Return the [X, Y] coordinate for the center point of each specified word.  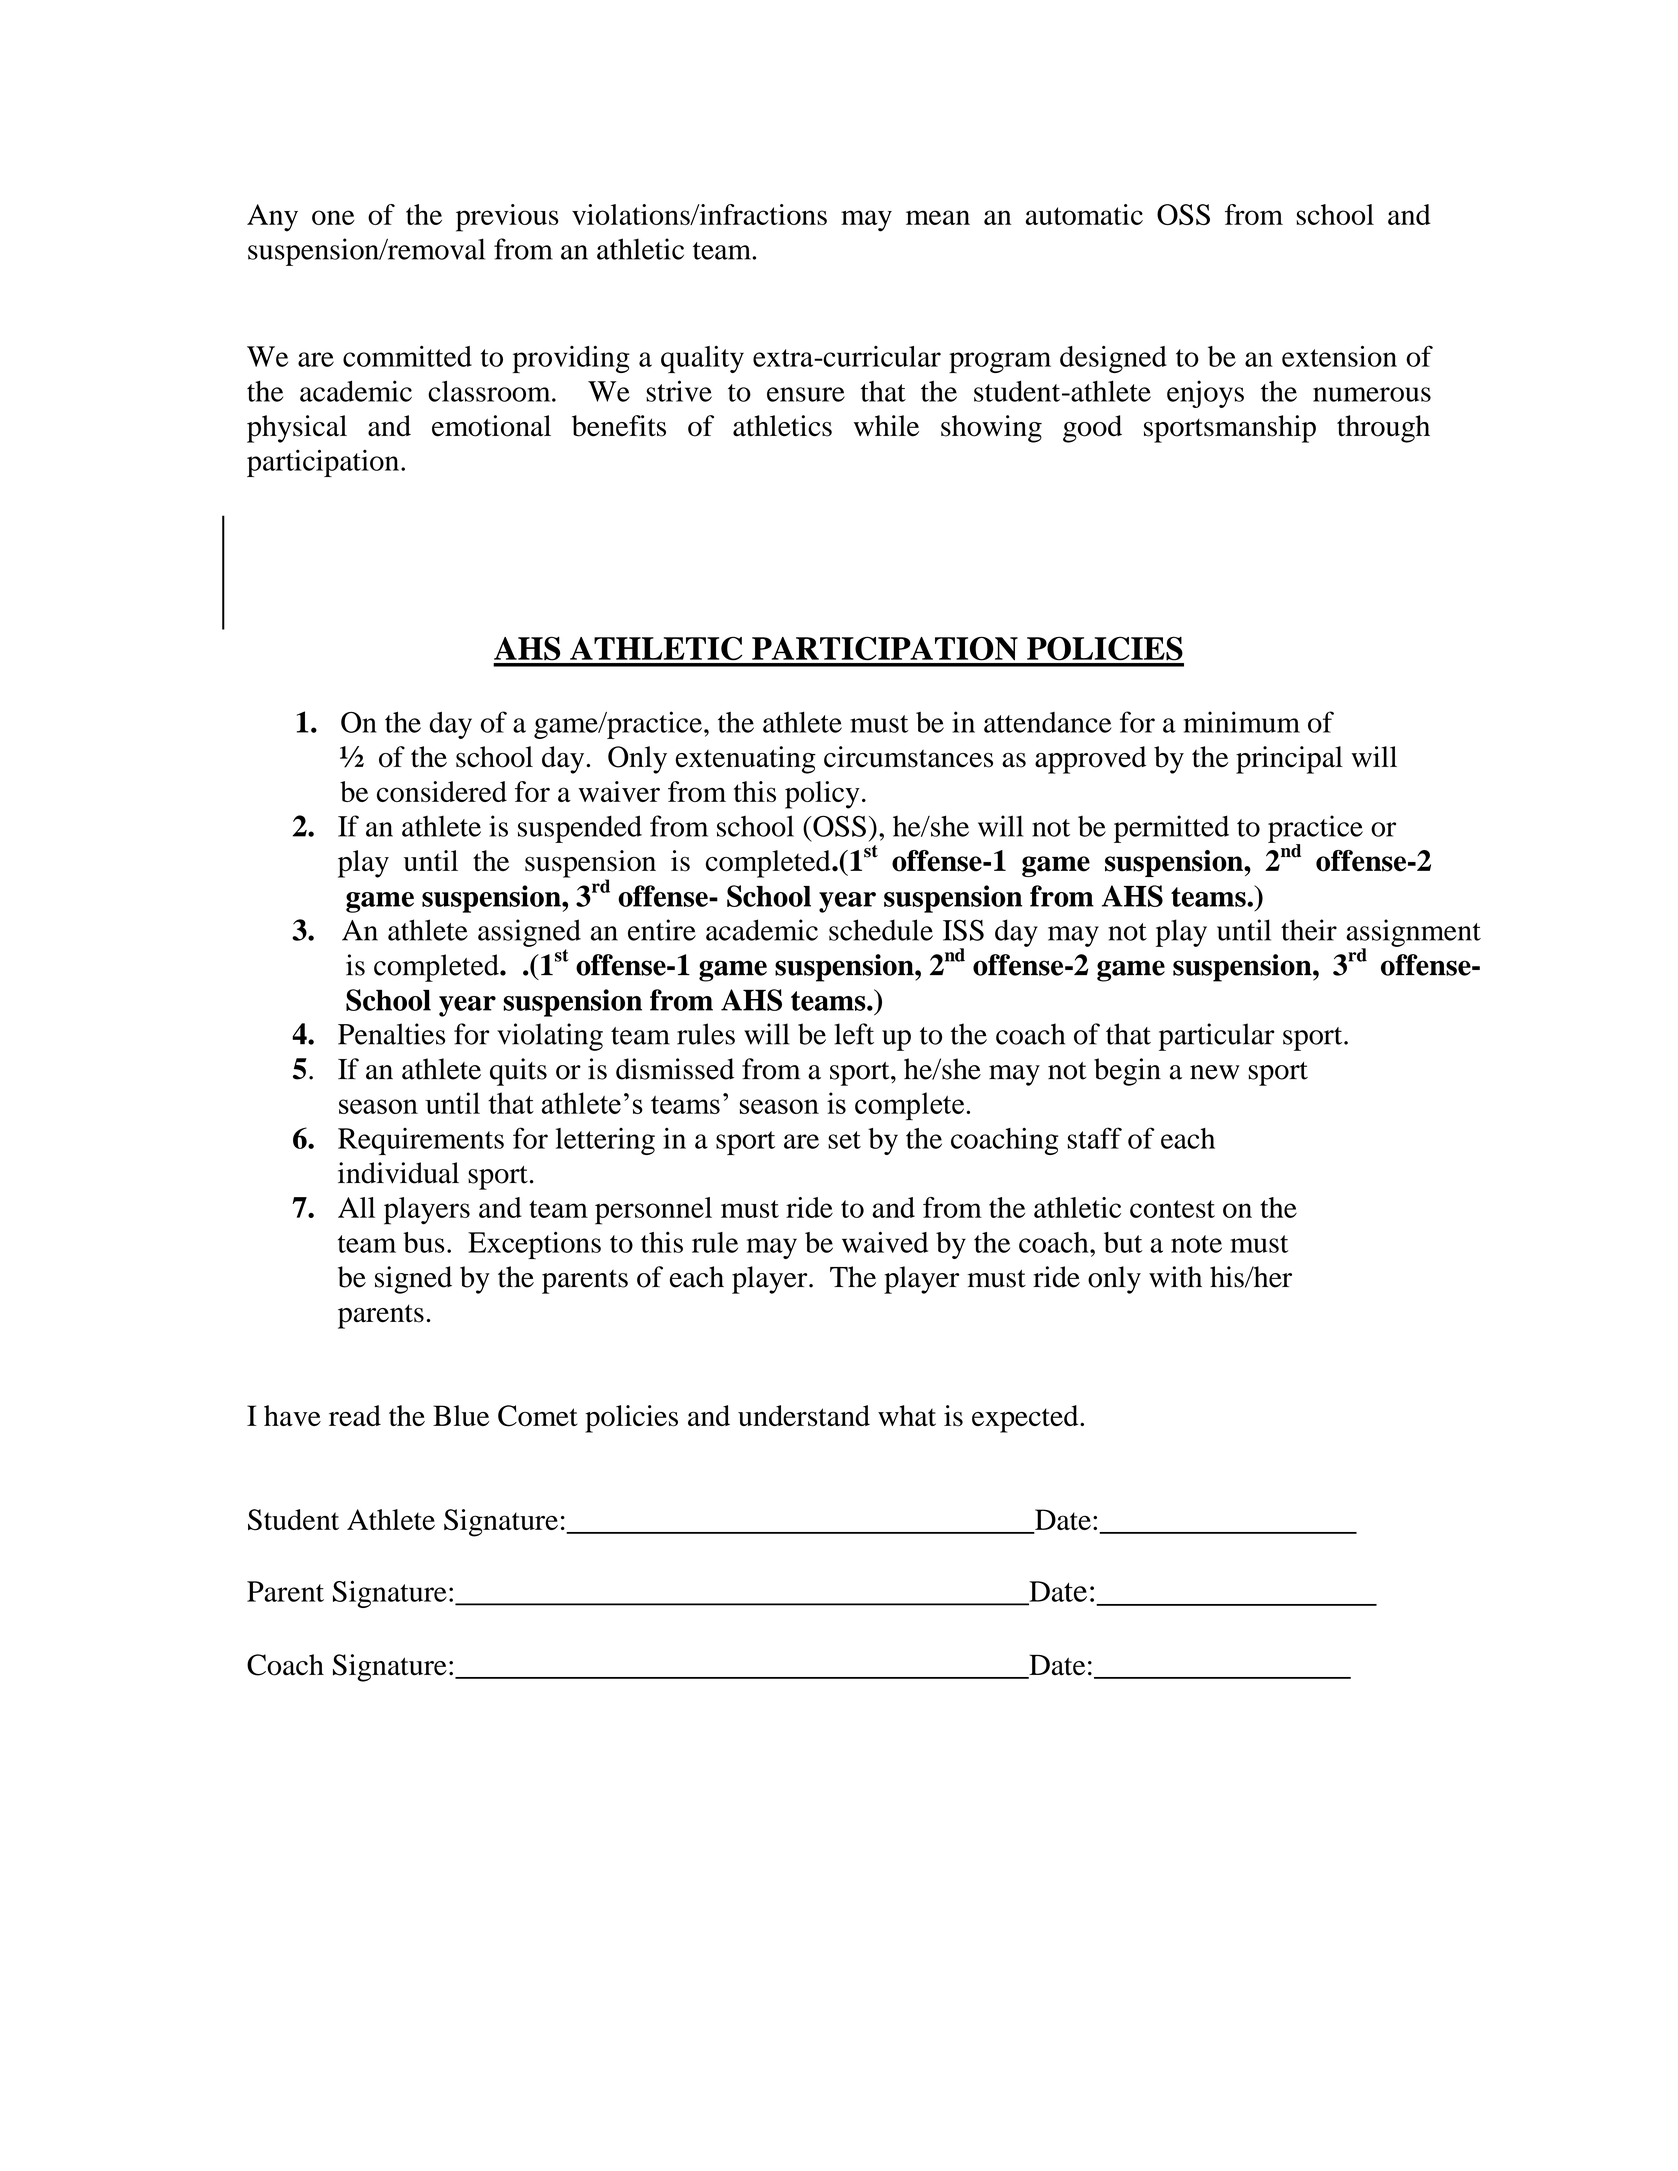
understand [804, 1416]
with [1175, 1277]
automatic [1084, 214]
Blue [461, 1415]
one [333, 217]
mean [938, 217]
